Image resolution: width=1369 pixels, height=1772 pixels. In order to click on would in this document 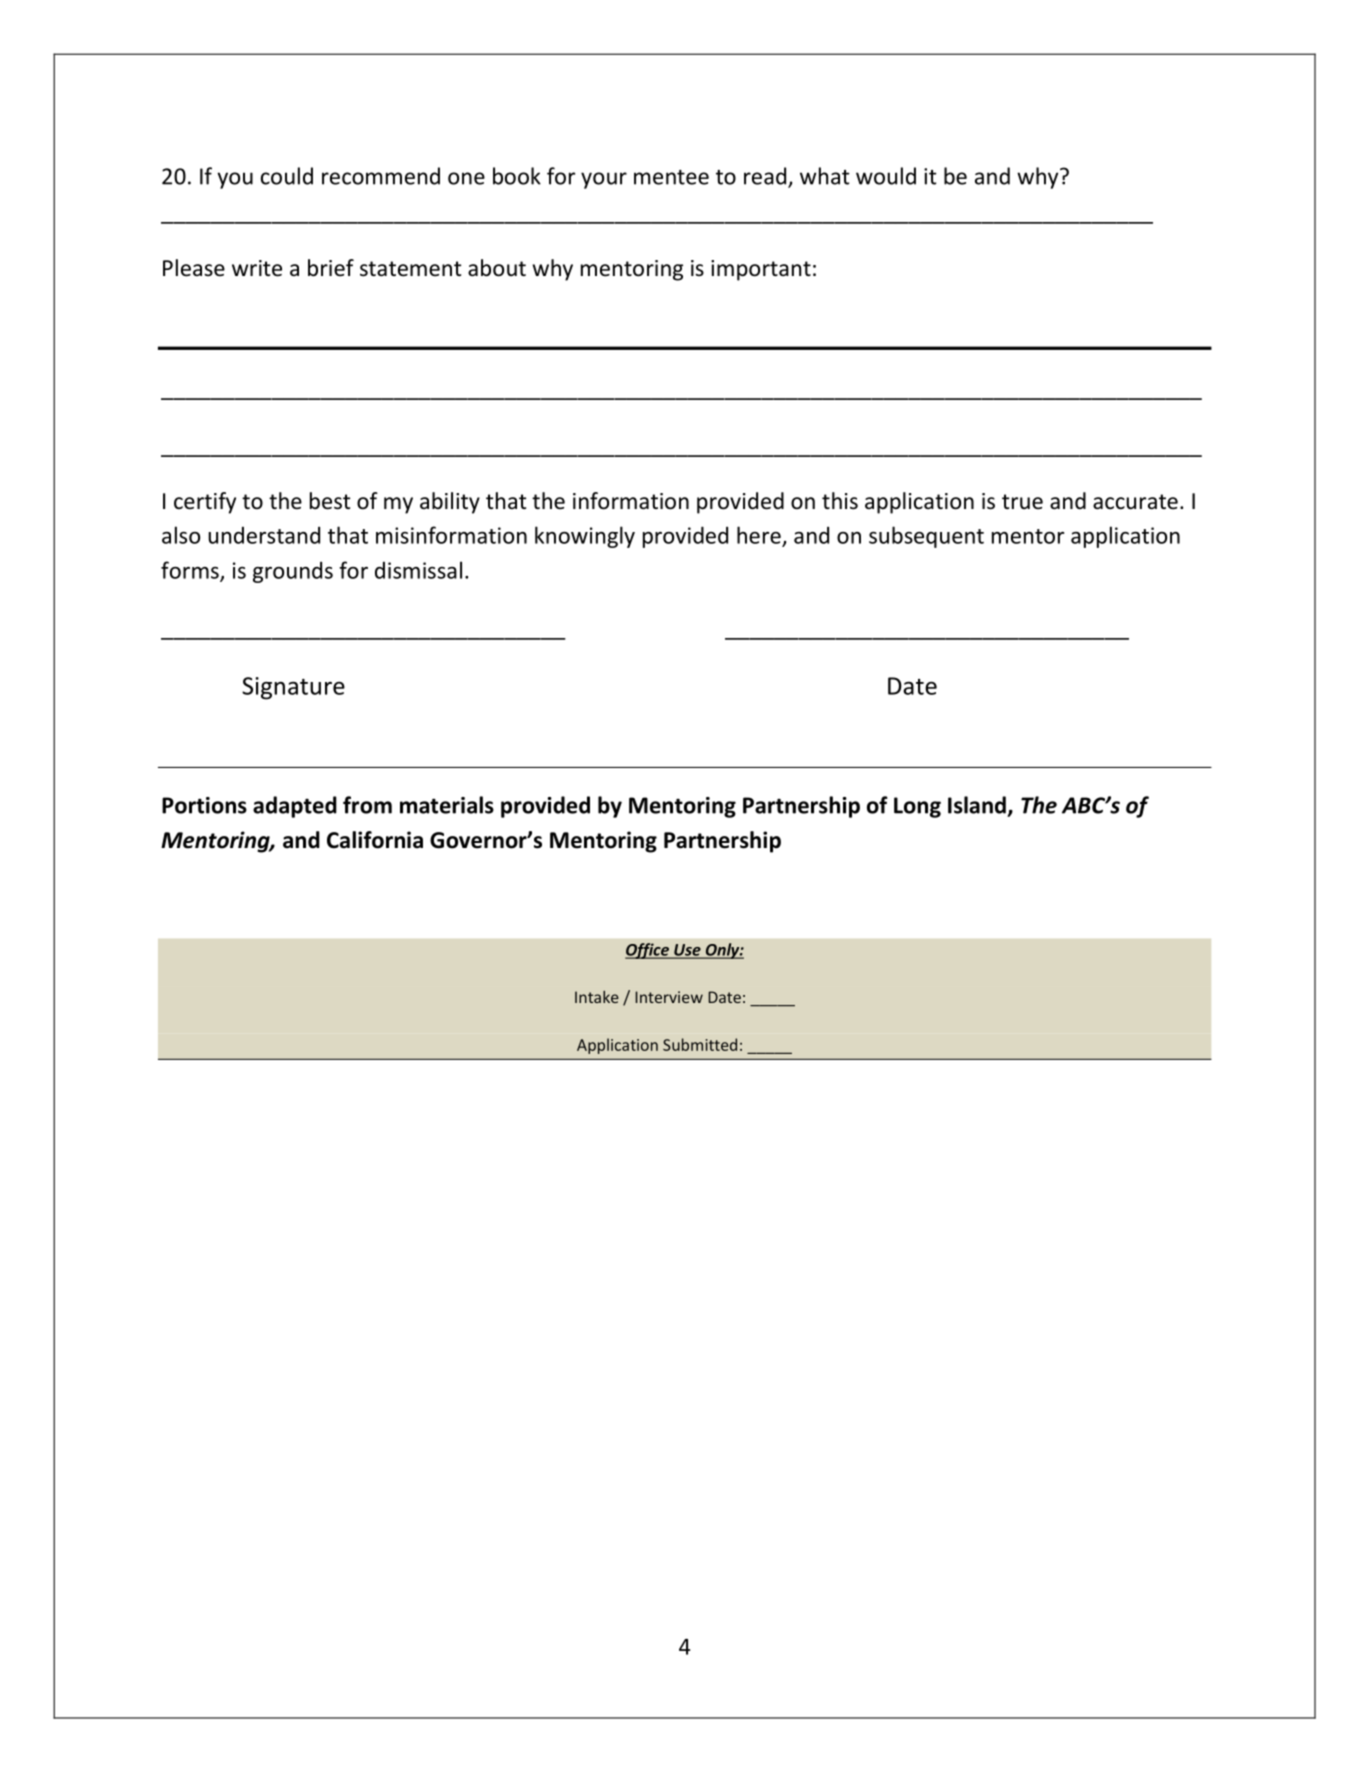, I will do `click(886, 176)`.
